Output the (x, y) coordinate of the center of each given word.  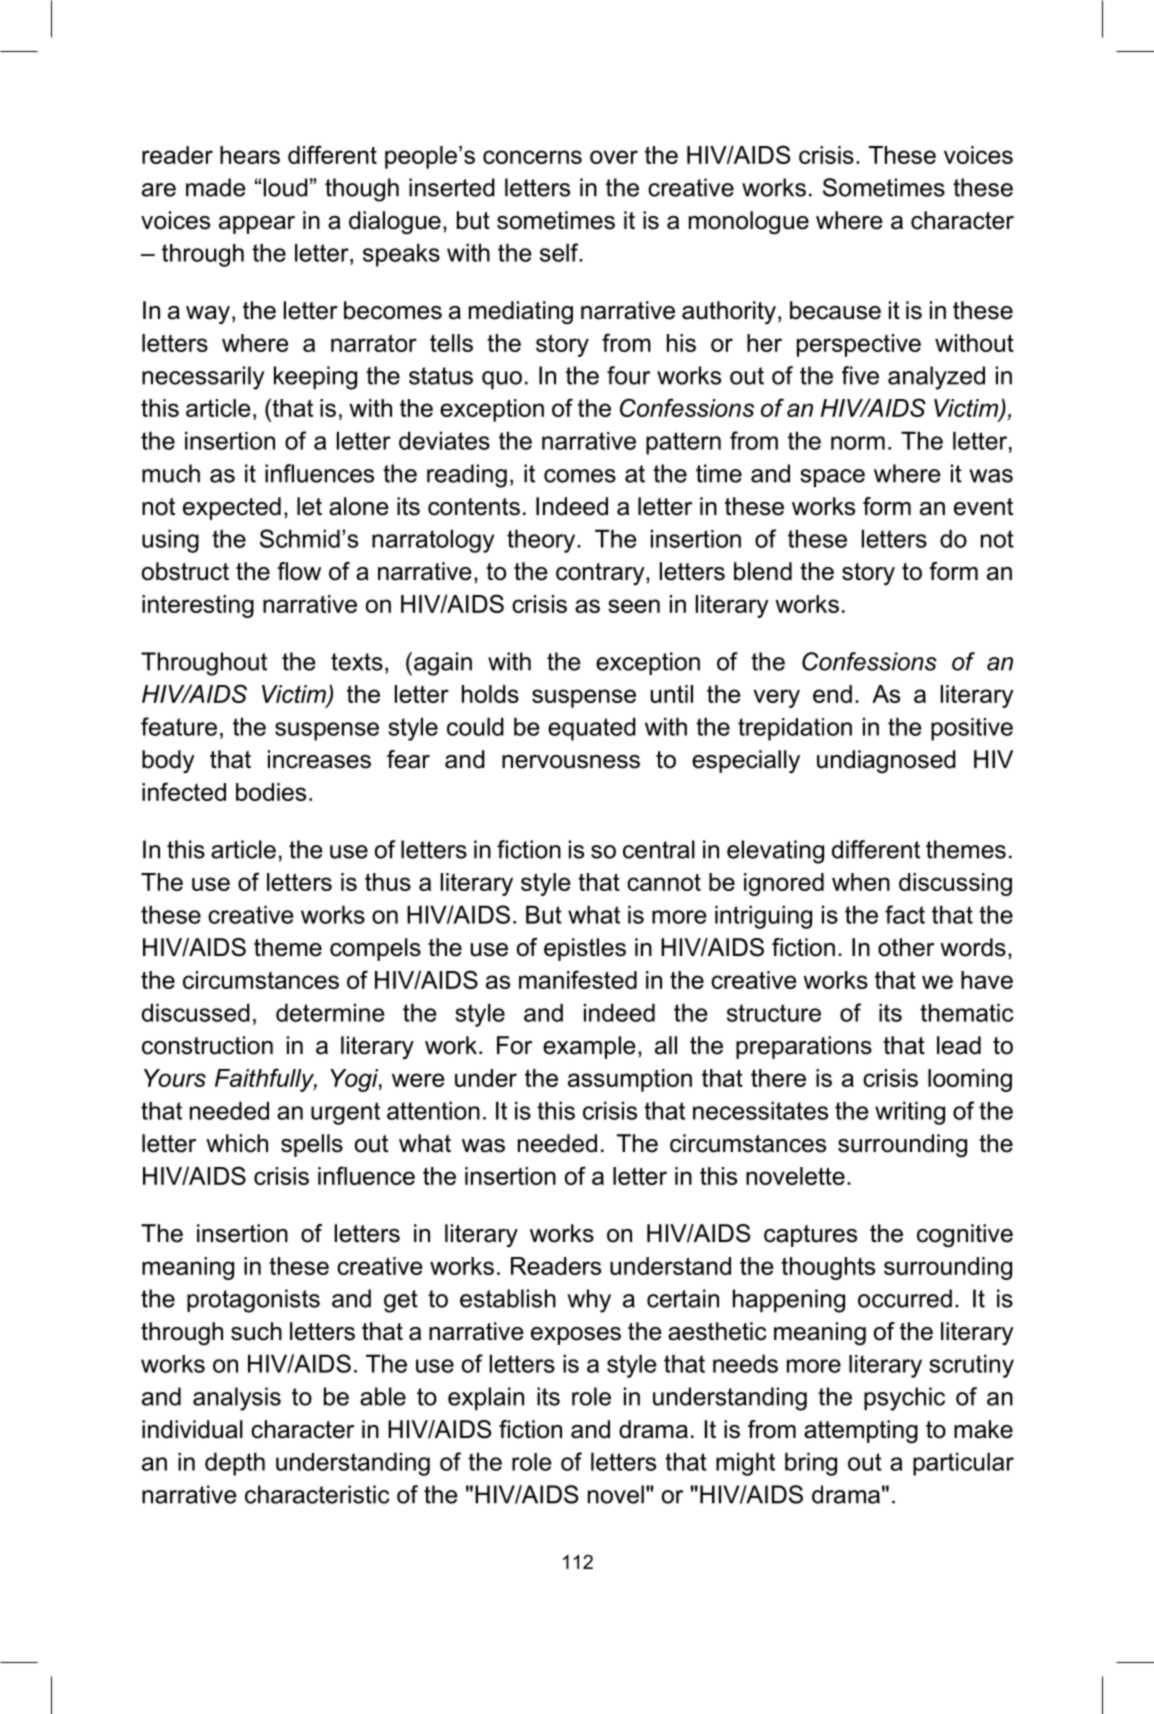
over (614, 157)
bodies (271, 792)
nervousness (571, 762)
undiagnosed (886, 761)
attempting (861, 1431)
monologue (749, 222)
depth (235, 1464)
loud (286, 187)
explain (486, 1398)
